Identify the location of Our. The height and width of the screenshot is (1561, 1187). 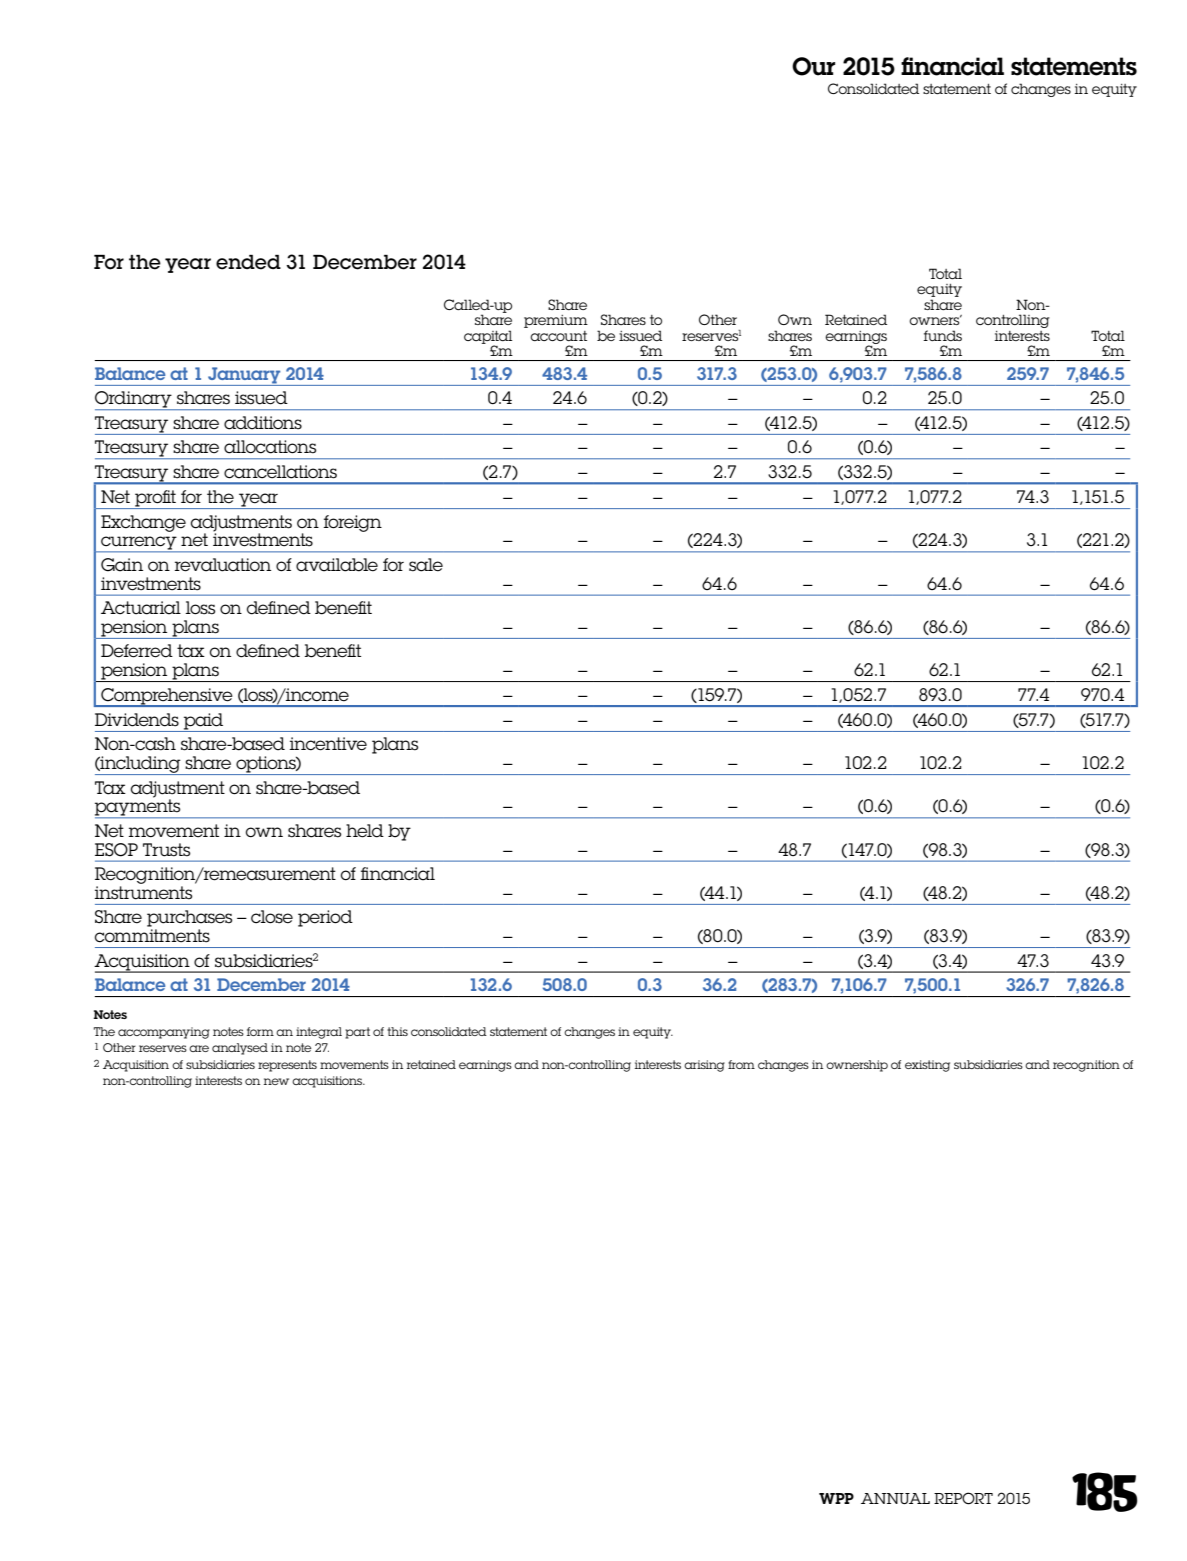
(813, 66).
